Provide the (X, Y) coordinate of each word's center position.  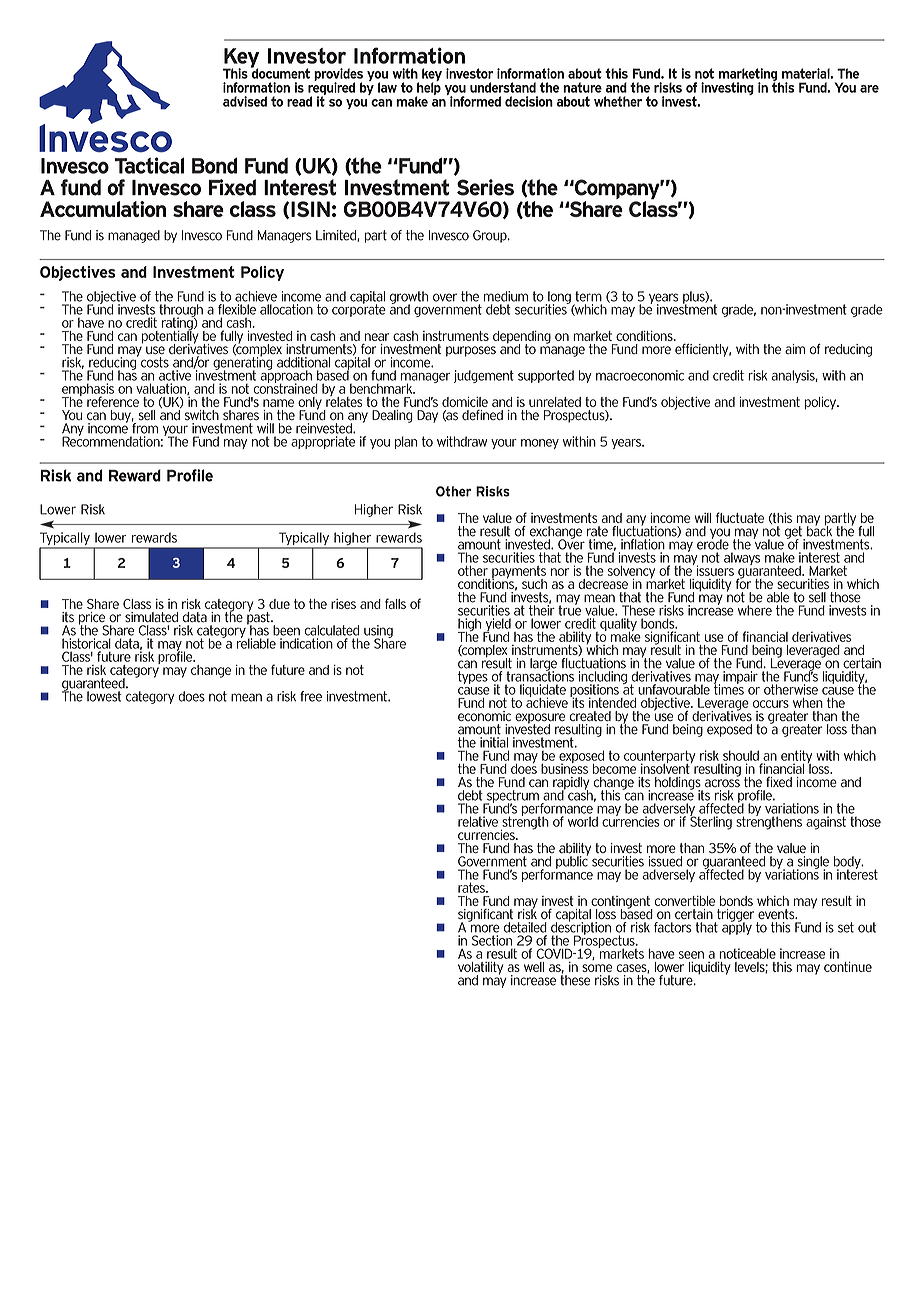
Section (492, 940)
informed (474, 100)
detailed (525, 927)
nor (560, 572)
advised (245, 101)
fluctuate (740, 517)
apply (737, 927)
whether (618, 101)
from (145, 427)
